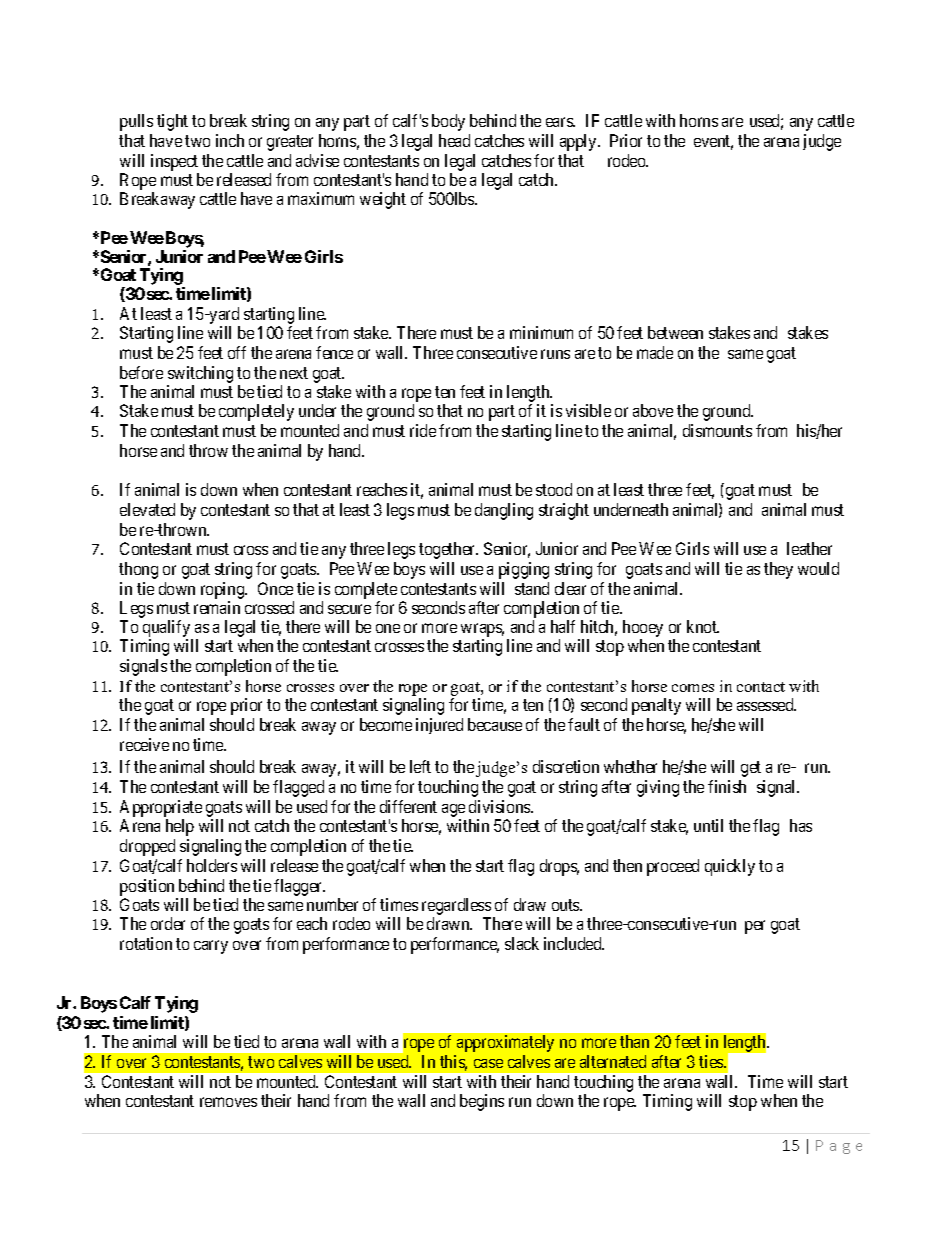  What do you see at coordinates (423, 430) in the document?
I see `ride` at bounding box center [423, 430].
